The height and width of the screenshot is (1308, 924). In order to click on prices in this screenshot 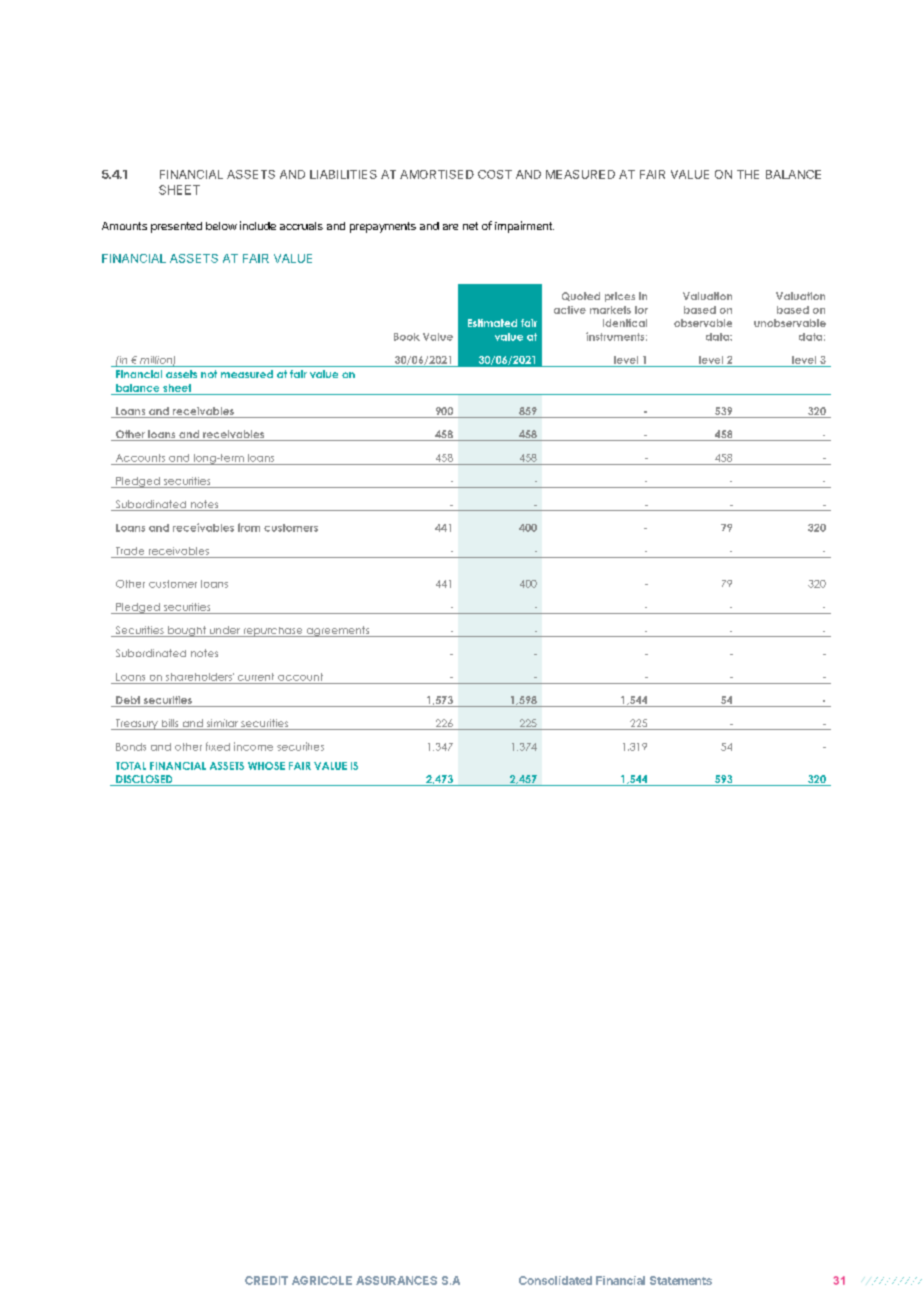, I will do `click(620, 297)`.
